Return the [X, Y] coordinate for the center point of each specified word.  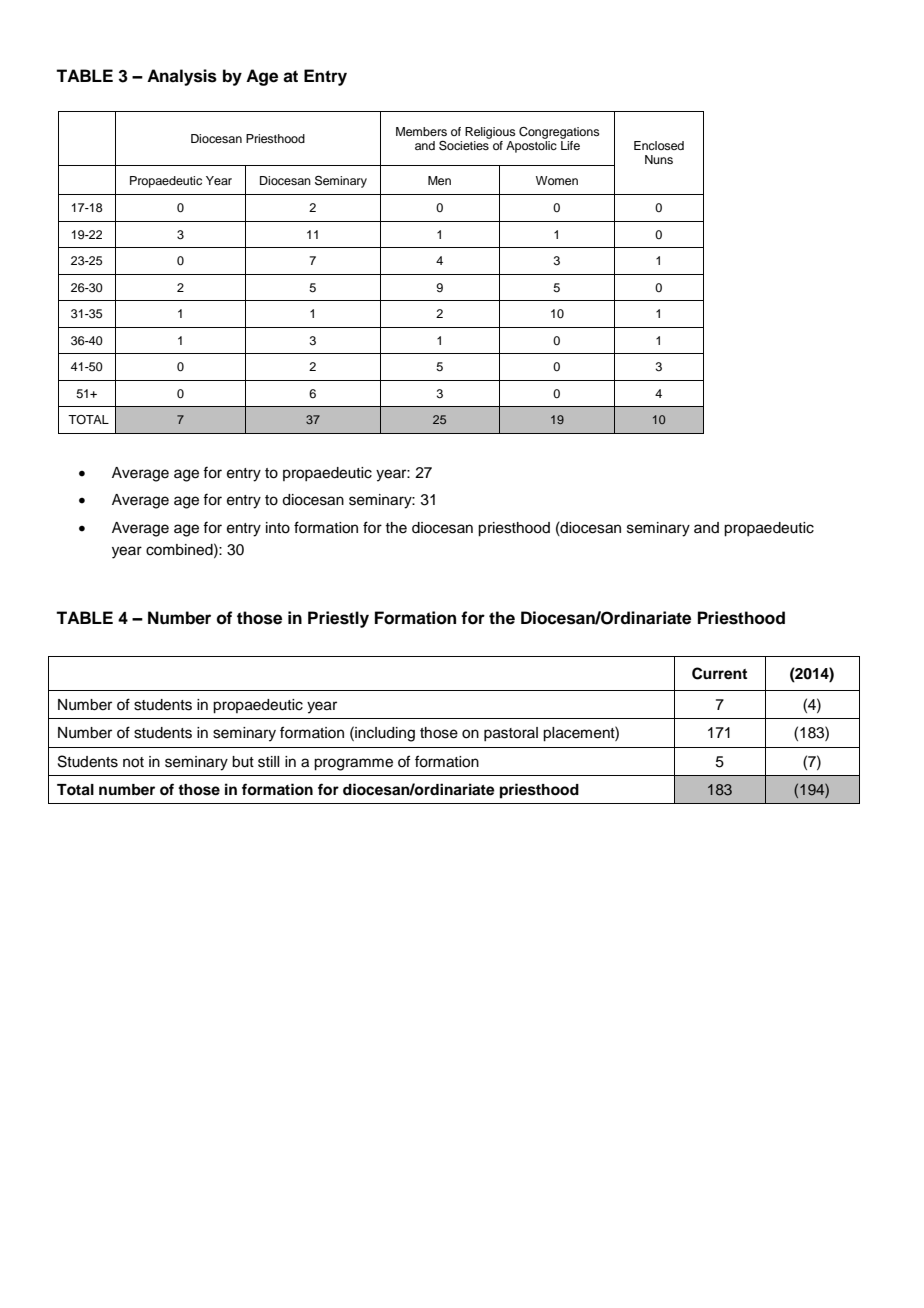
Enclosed [659, 145]
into [278, 528]
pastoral [511, 734]
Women [557, 180]
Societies [465, 144]
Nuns [659, 159]
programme [353, 764]
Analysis [182, 77]
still [268, 762]
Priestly [338, 619]
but [243, 762]
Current [719, 673]
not [133, 762]
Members [421, 131]
